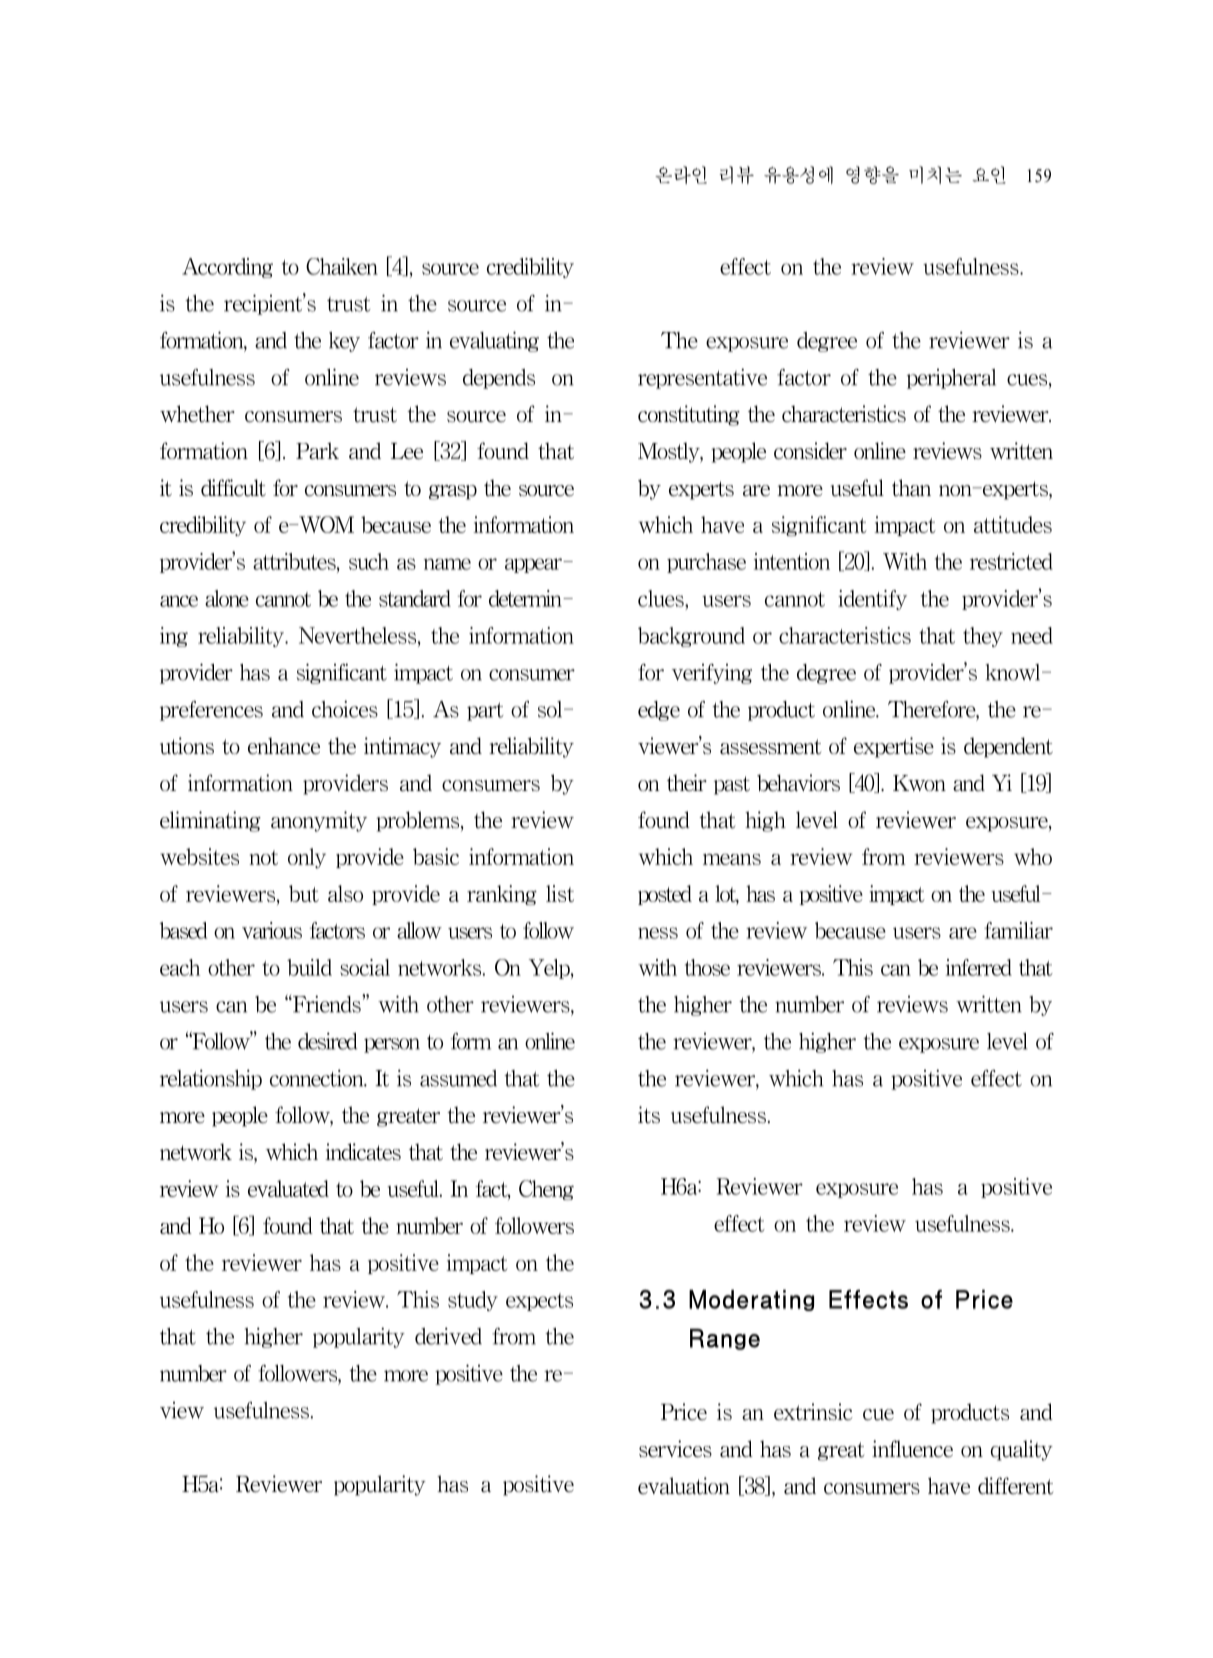 This document has height=1658, width=1213. What do you see at coordinates (649, 1115) in the document?
I see `its` at bounding box center [649, 1115].
